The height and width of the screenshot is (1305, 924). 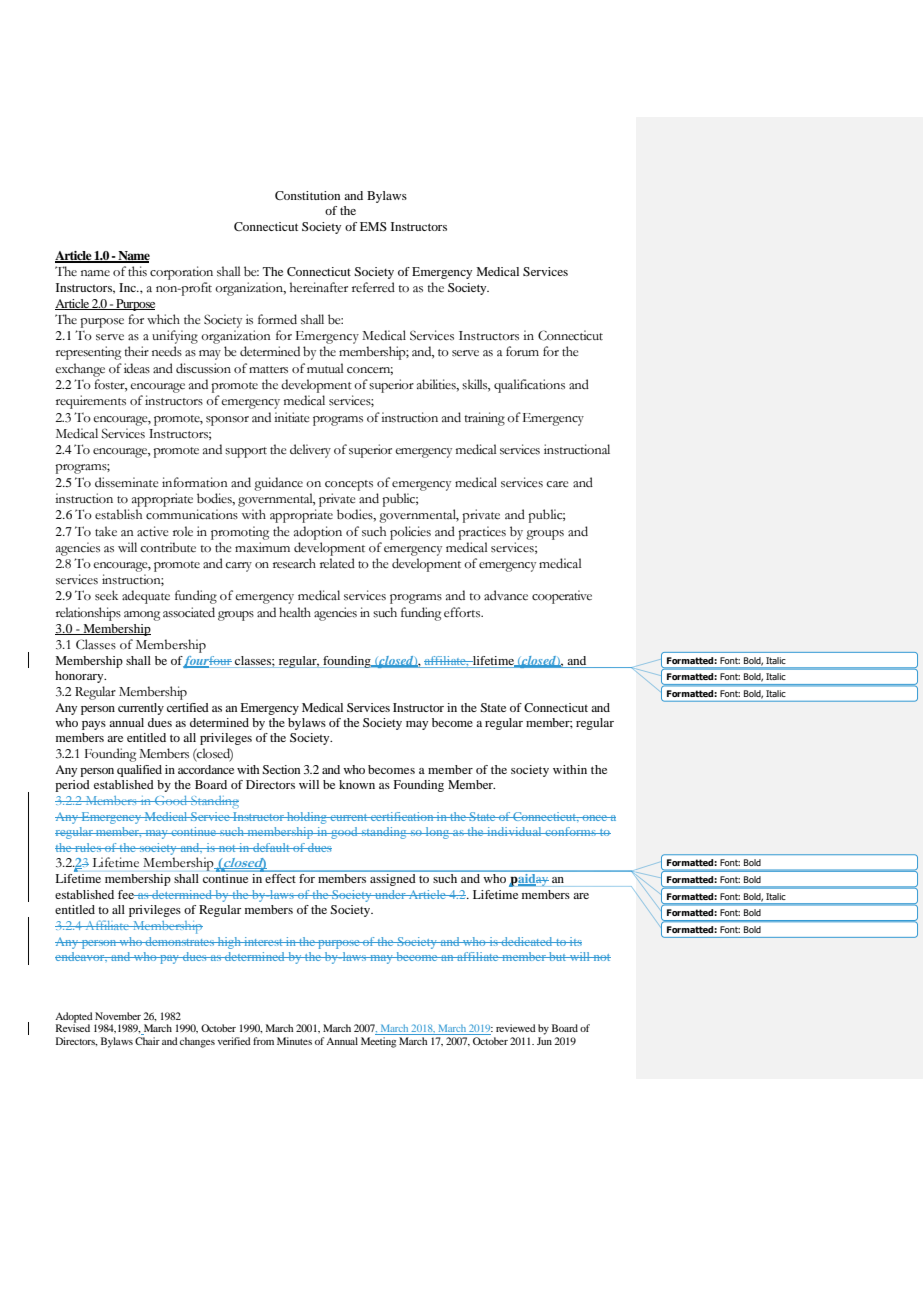 What do you see at coordinates (373, 226) in the screenshot?
I see `EMS` at bounding box center [373, 226].
